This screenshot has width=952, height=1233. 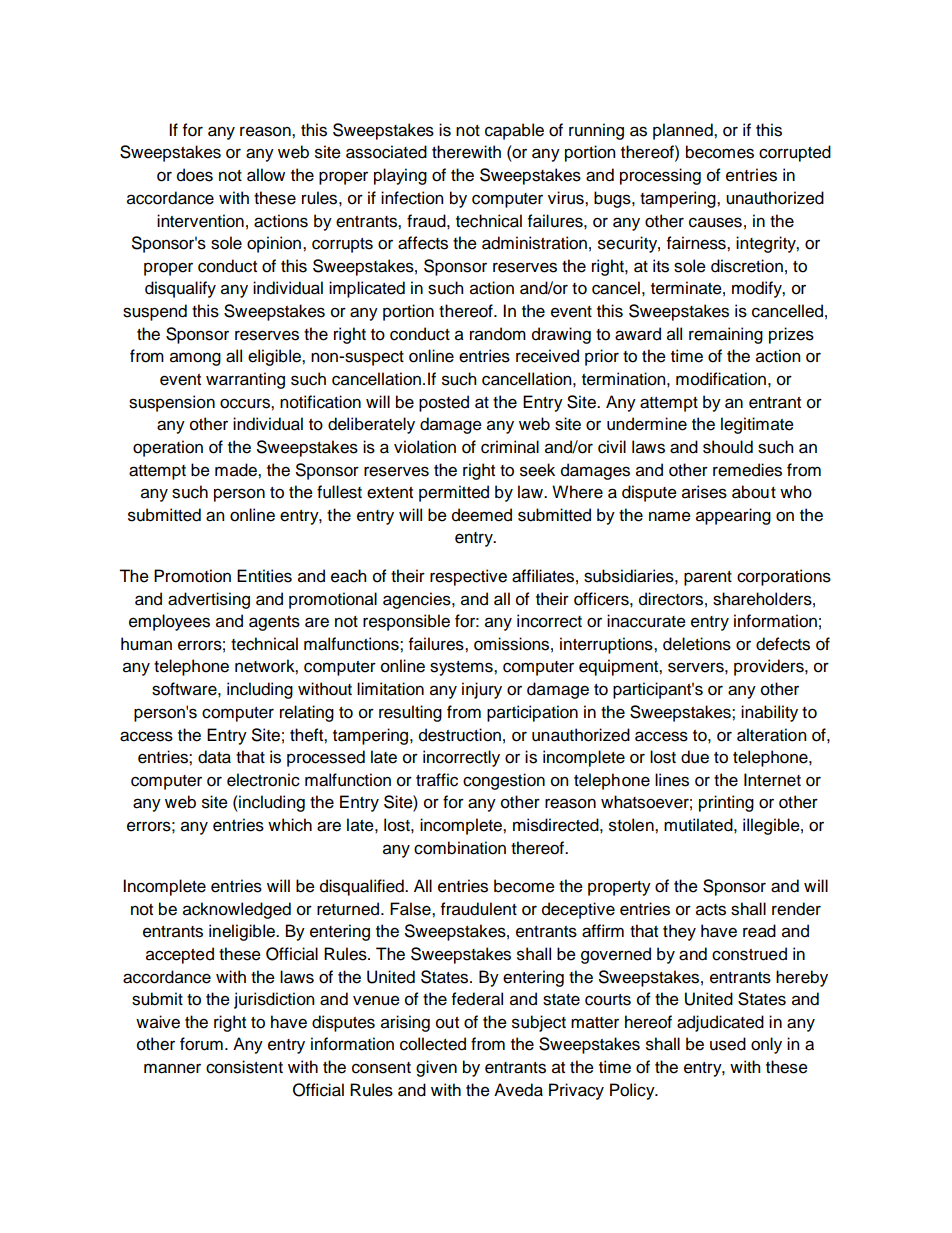 What do you see at coordinates (468, 577) in the screenshot?
I see `respective` at bounding box center [468, 577].
